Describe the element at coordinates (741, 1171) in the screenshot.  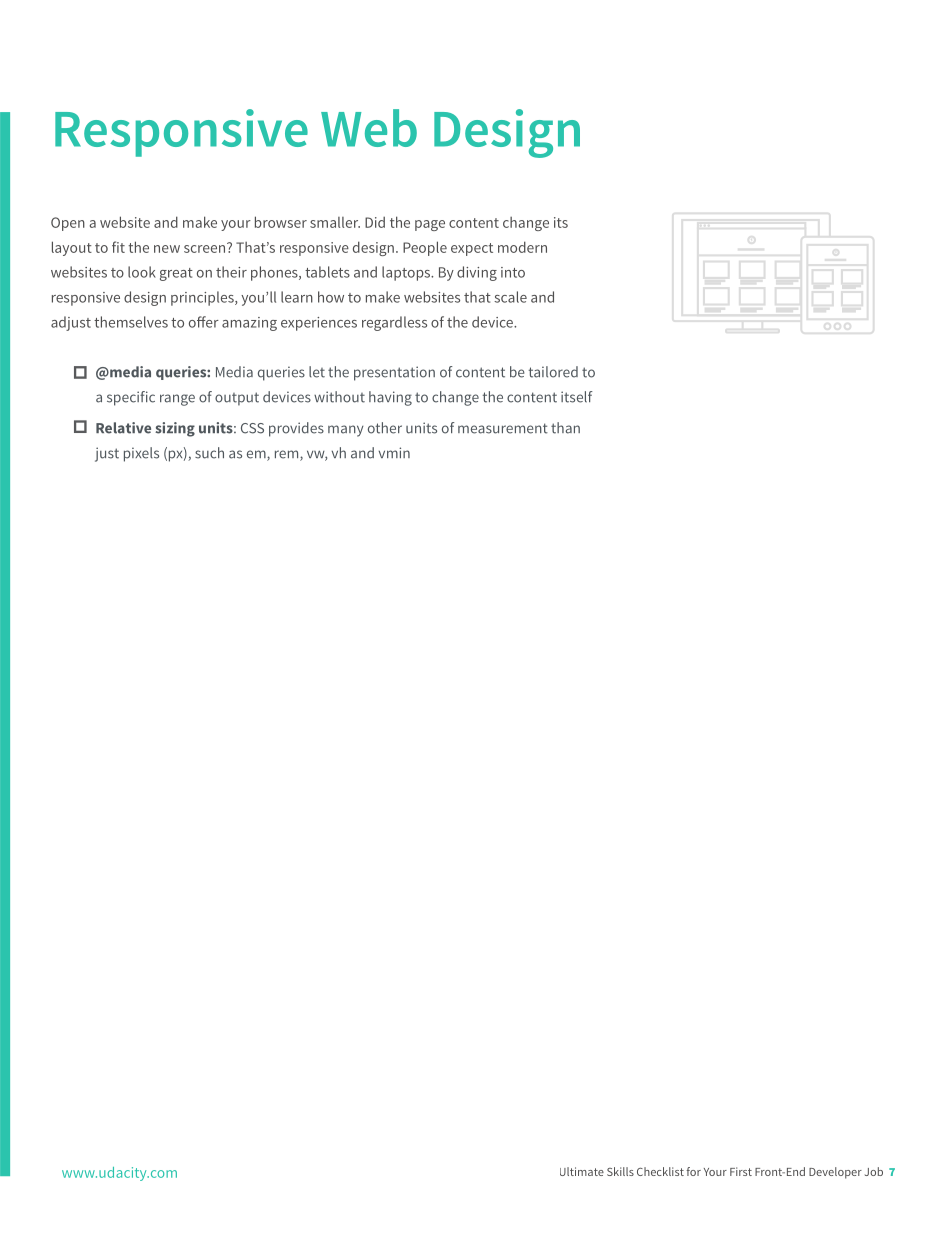
I see `First` at that location.
